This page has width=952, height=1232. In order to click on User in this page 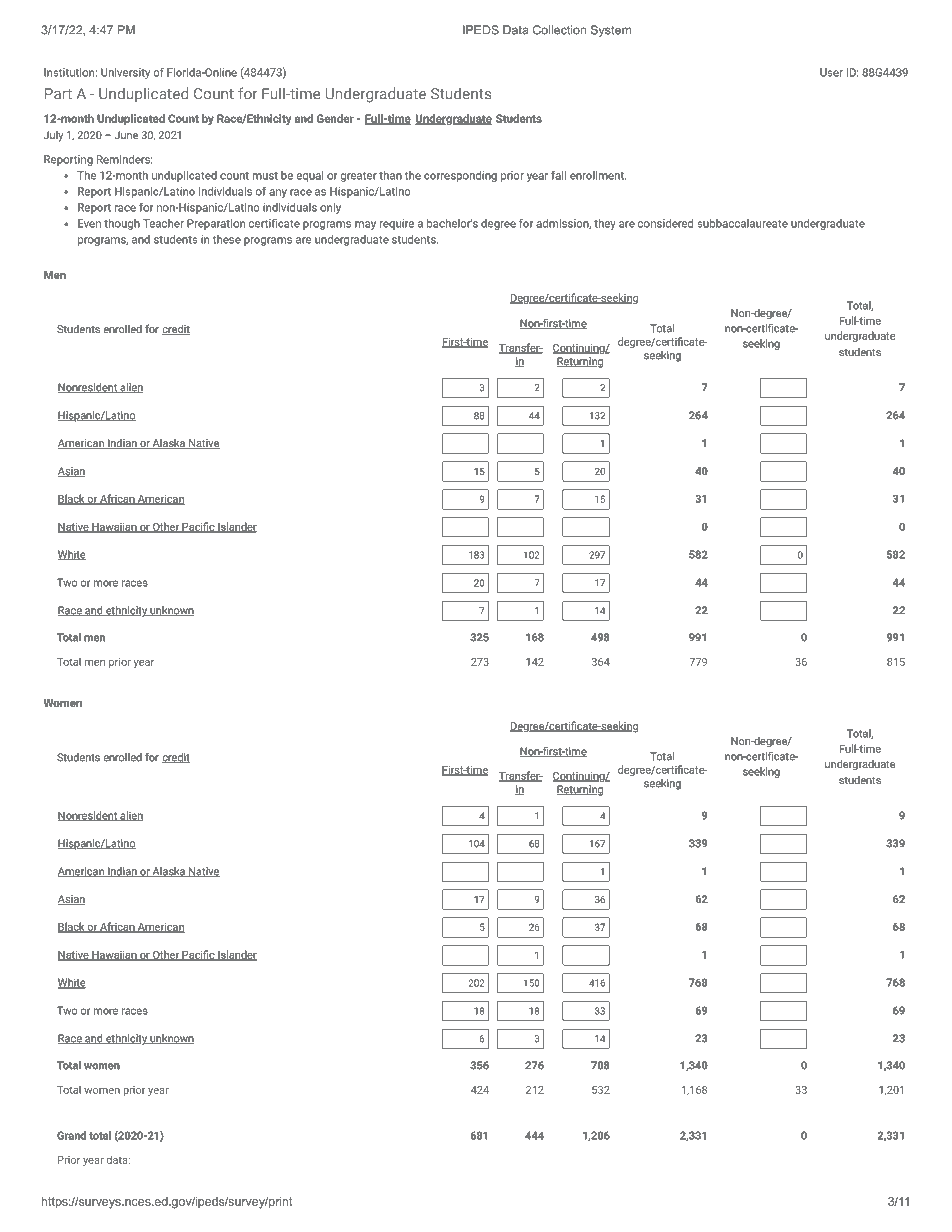, I will do `click(831, 72)`.
